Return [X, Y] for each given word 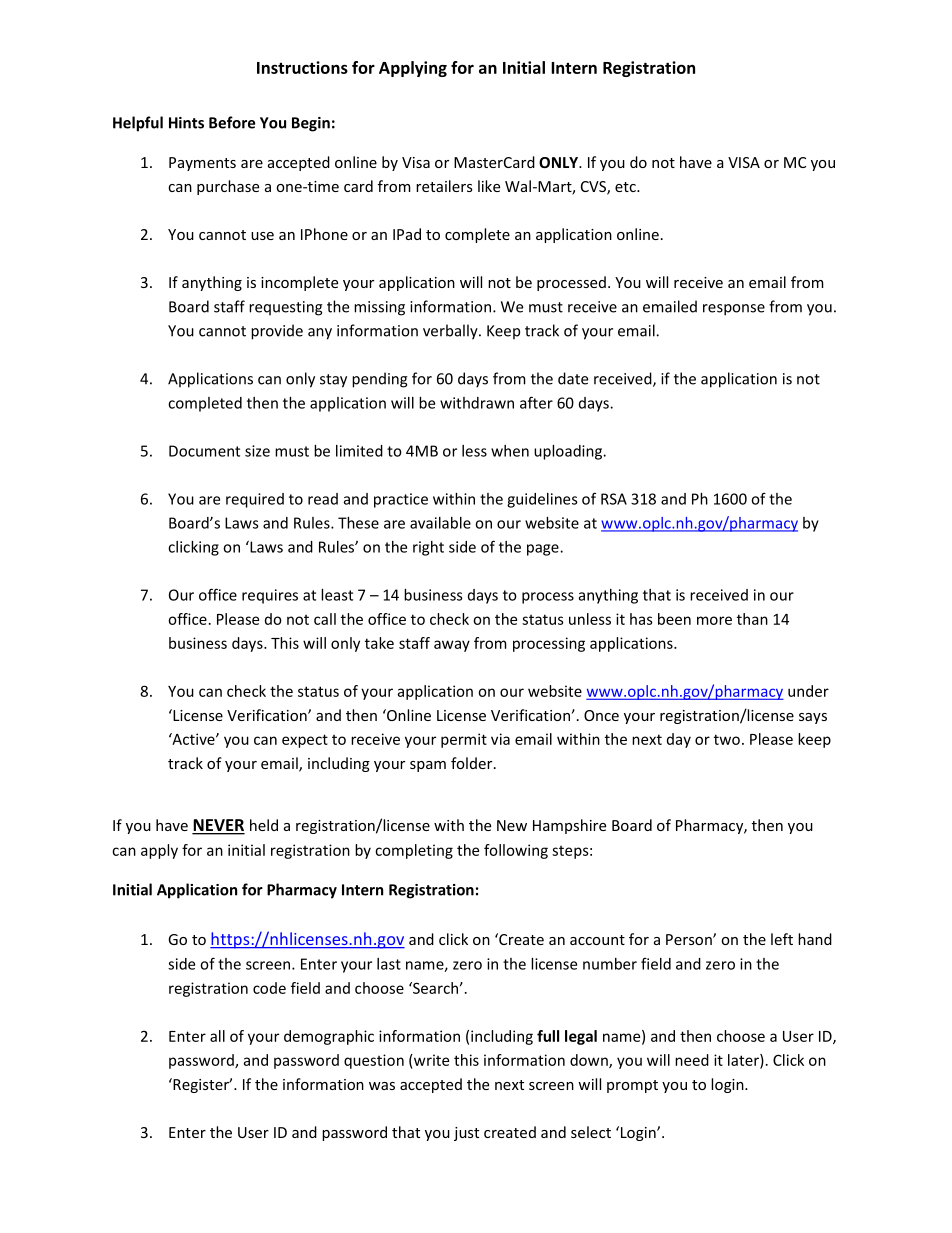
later [744, 1061]
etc [626, 187]
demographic [329, 1037]
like [489, 186]
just [466, 1134]
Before [232, 122]
